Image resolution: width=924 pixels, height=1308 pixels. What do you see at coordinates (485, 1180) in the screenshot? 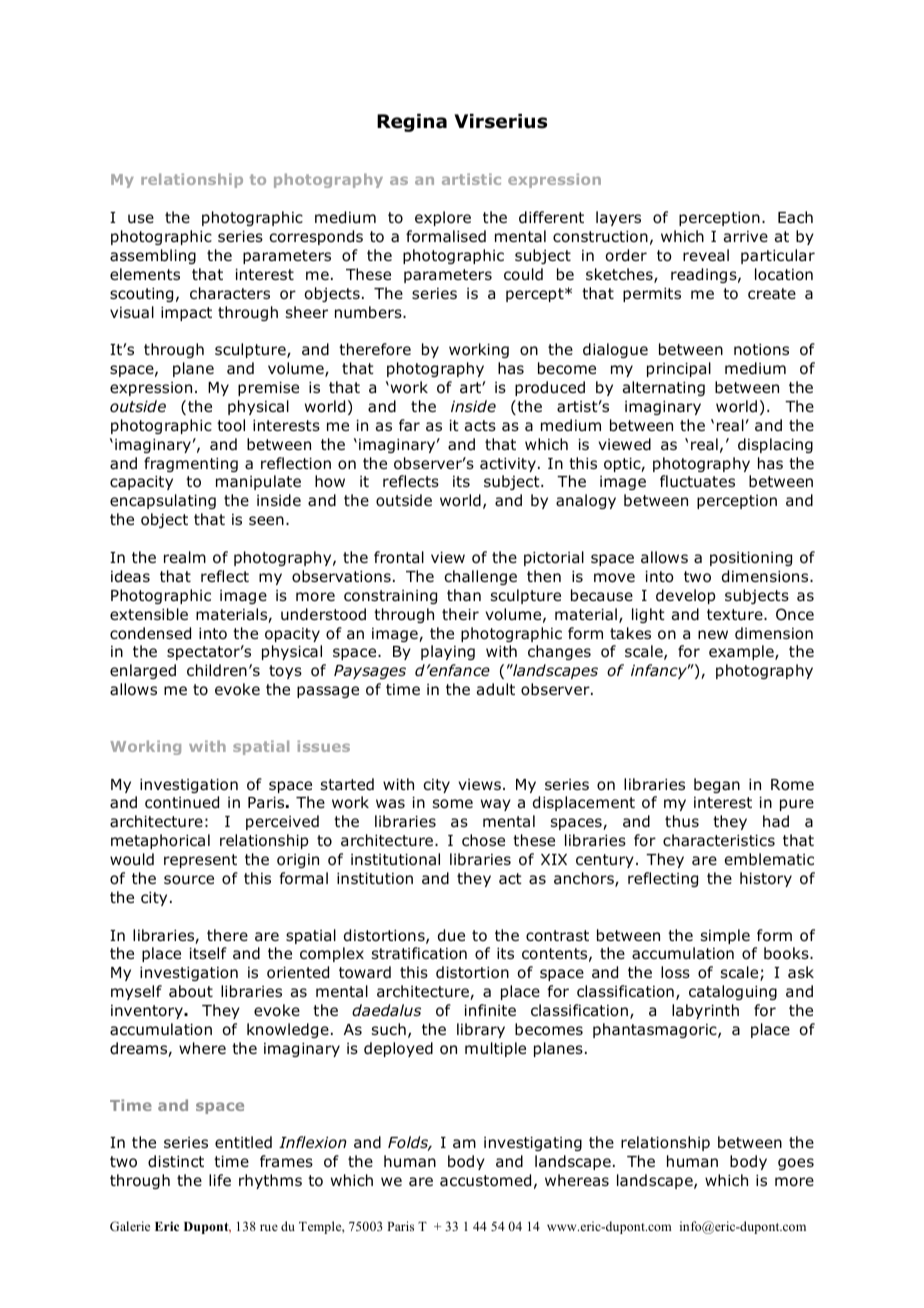
I see `accustomed` at bounding box center [485, 1180].
